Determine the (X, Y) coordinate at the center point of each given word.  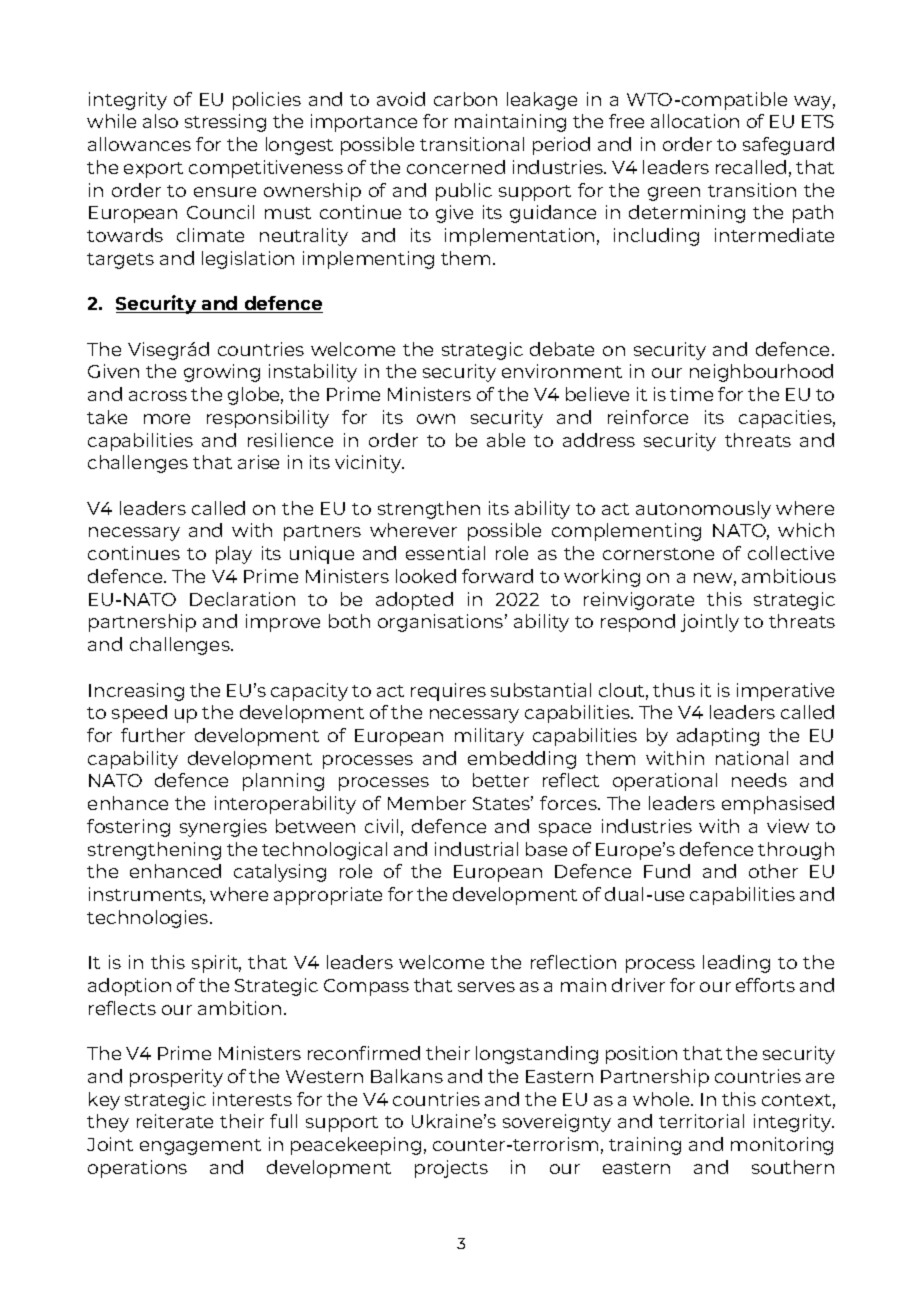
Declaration (242, 599)
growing (222, 373)
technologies (149, 919)
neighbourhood (761, 373)
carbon (465, 99)
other (773, 871)
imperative (785, 692)
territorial (701, 1121)
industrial (476, 849)
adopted (414, 601)
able (506, 440)
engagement (200, 1147)
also (160, 121)
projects (451, 1169)
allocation (695, 121)
